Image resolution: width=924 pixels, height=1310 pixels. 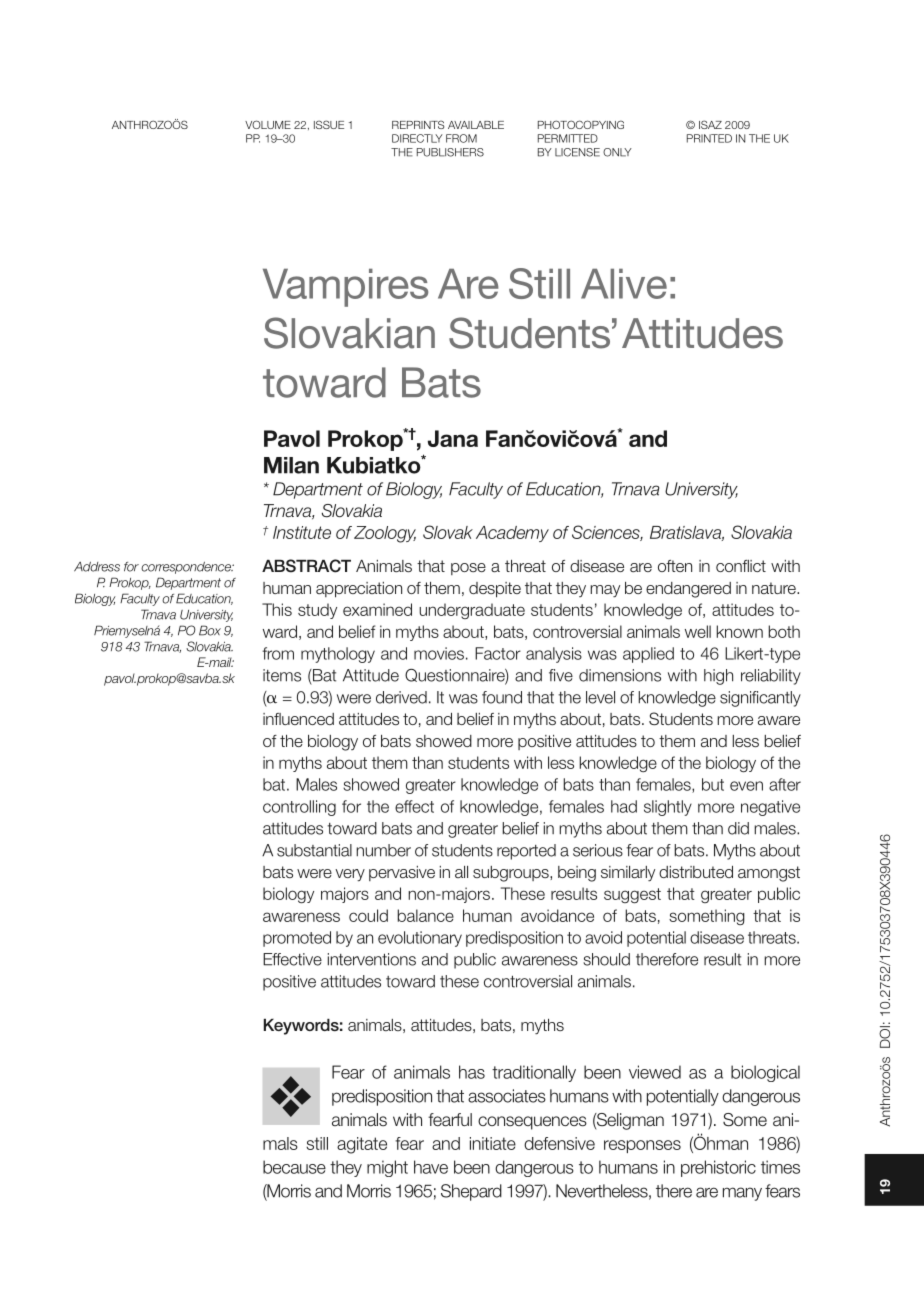 What do you see at coordinates (450, 152) in the screenshot?
I see `PUBLISHERS` at bounding box center [450, 152].
